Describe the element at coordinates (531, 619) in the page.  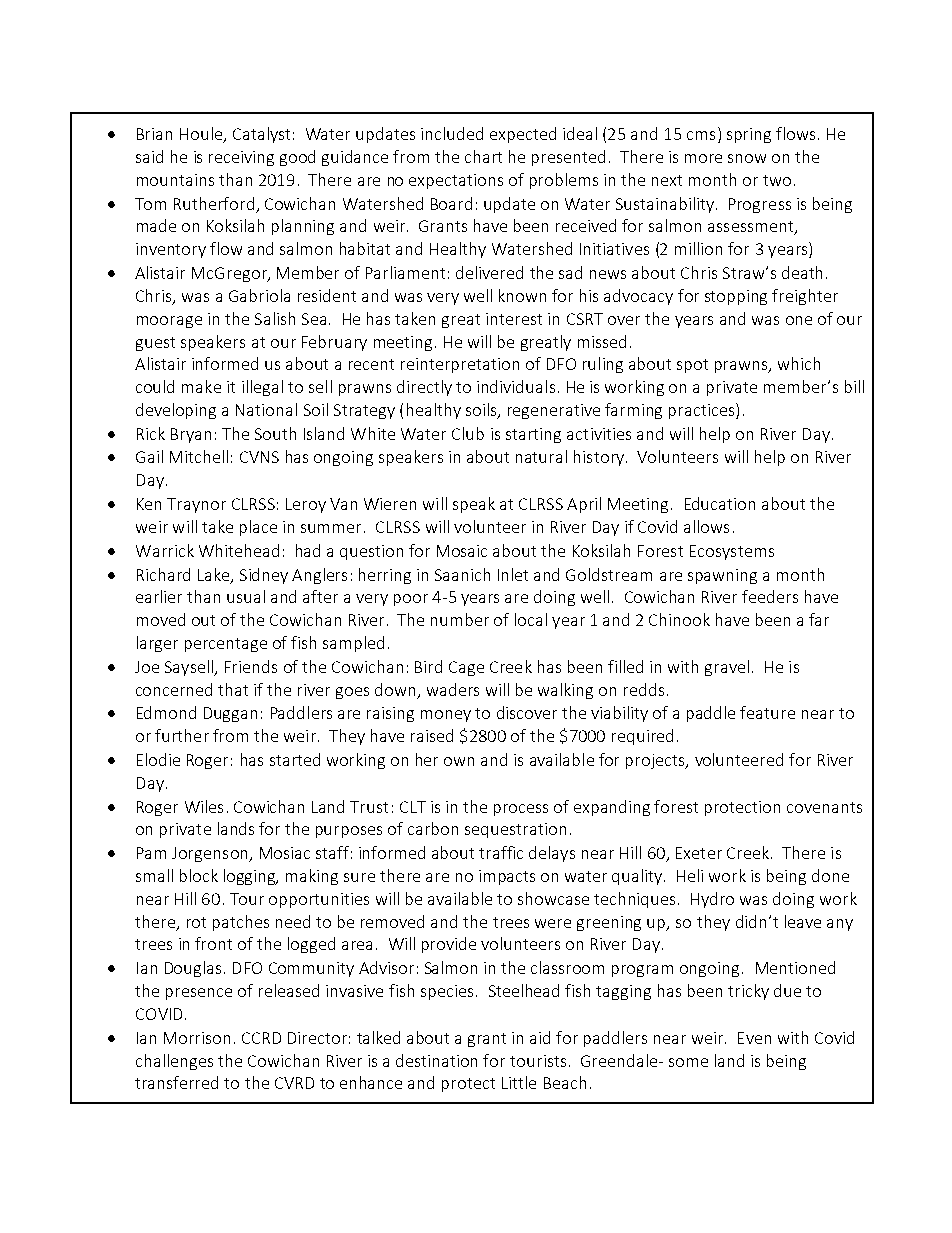
I see `local` at that location.
